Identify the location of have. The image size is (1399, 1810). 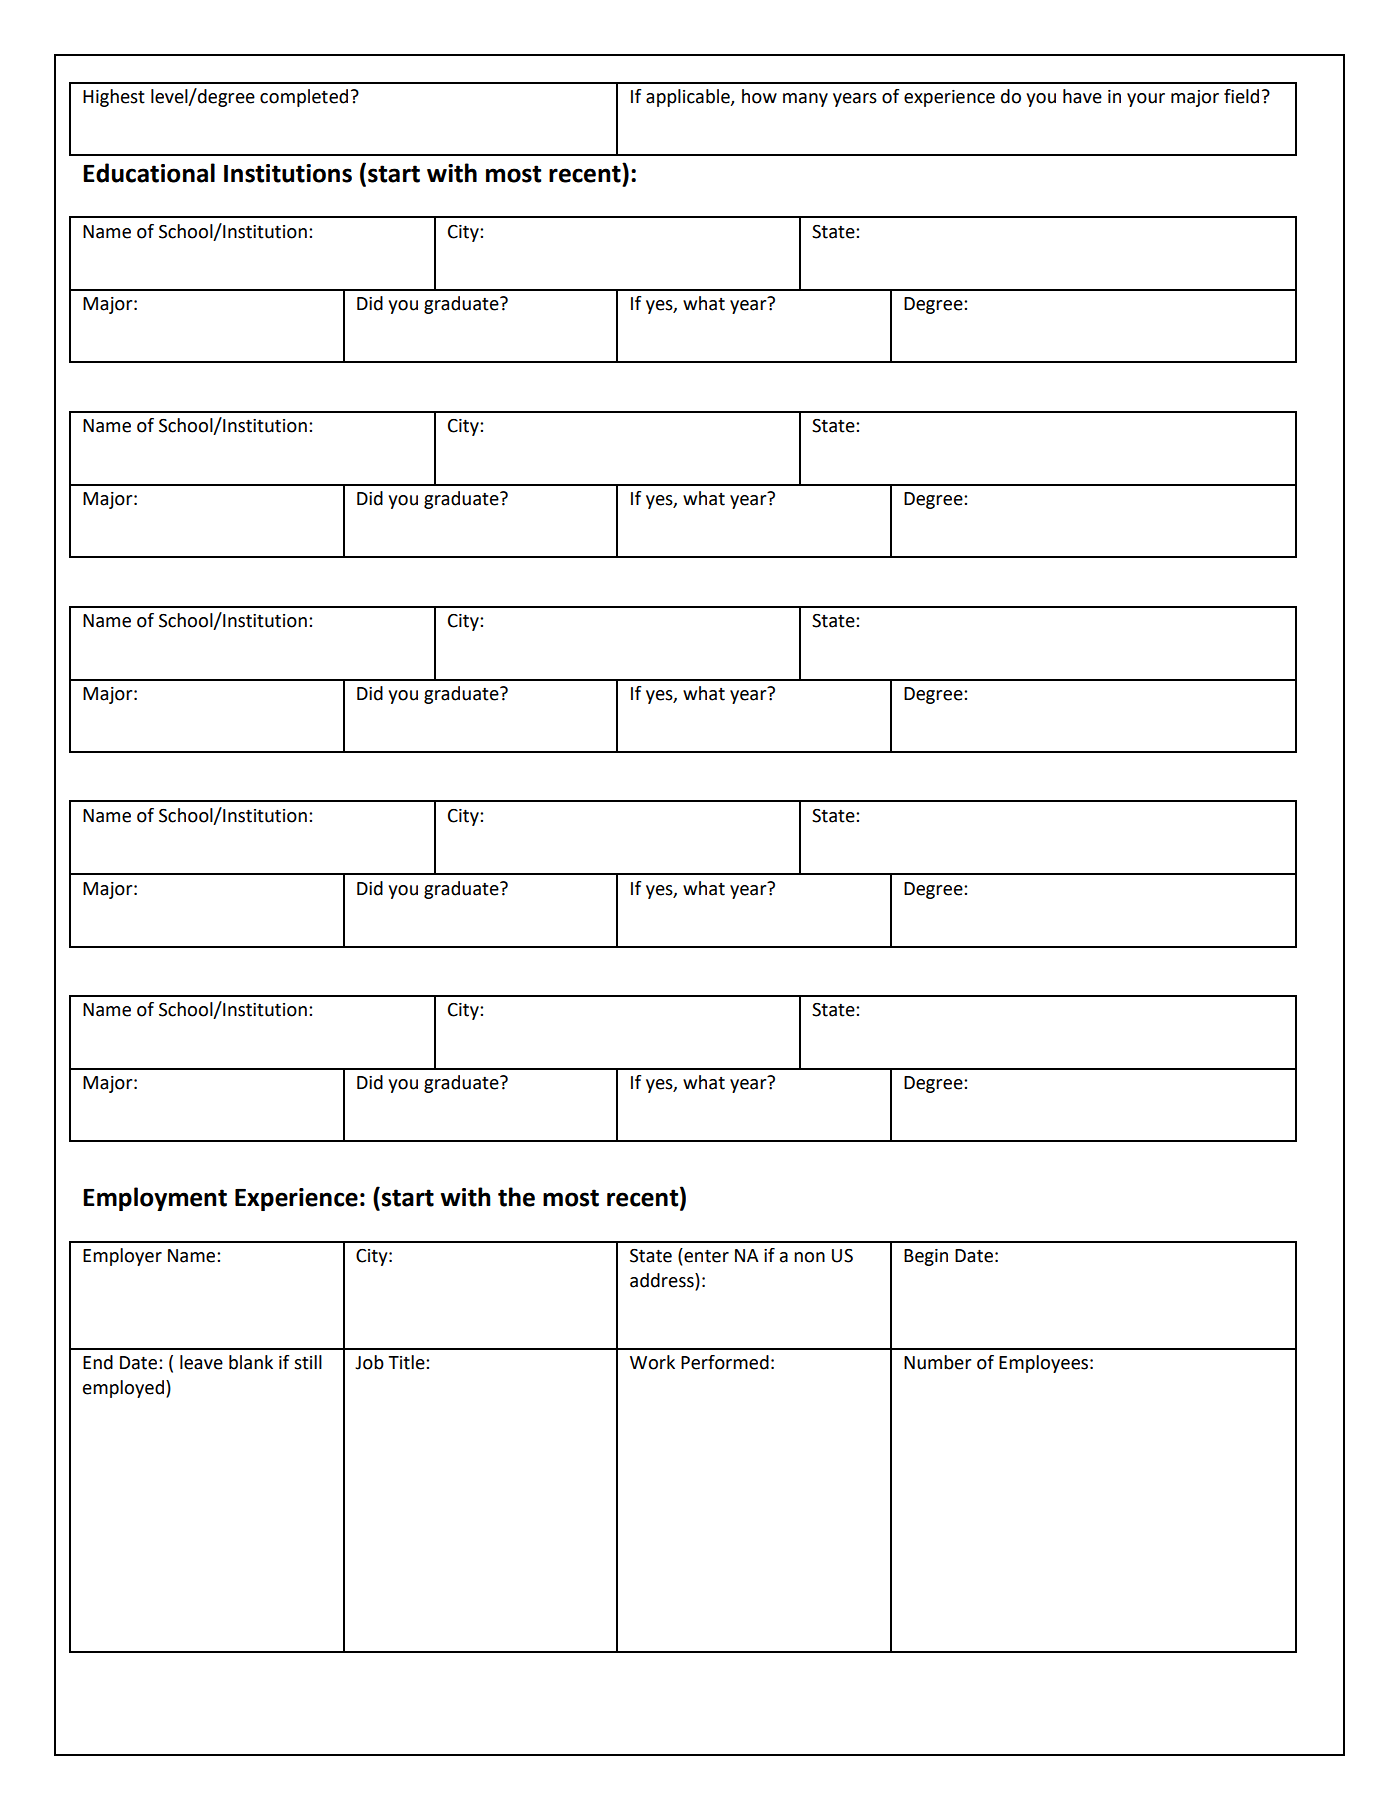
(1082, 96).
